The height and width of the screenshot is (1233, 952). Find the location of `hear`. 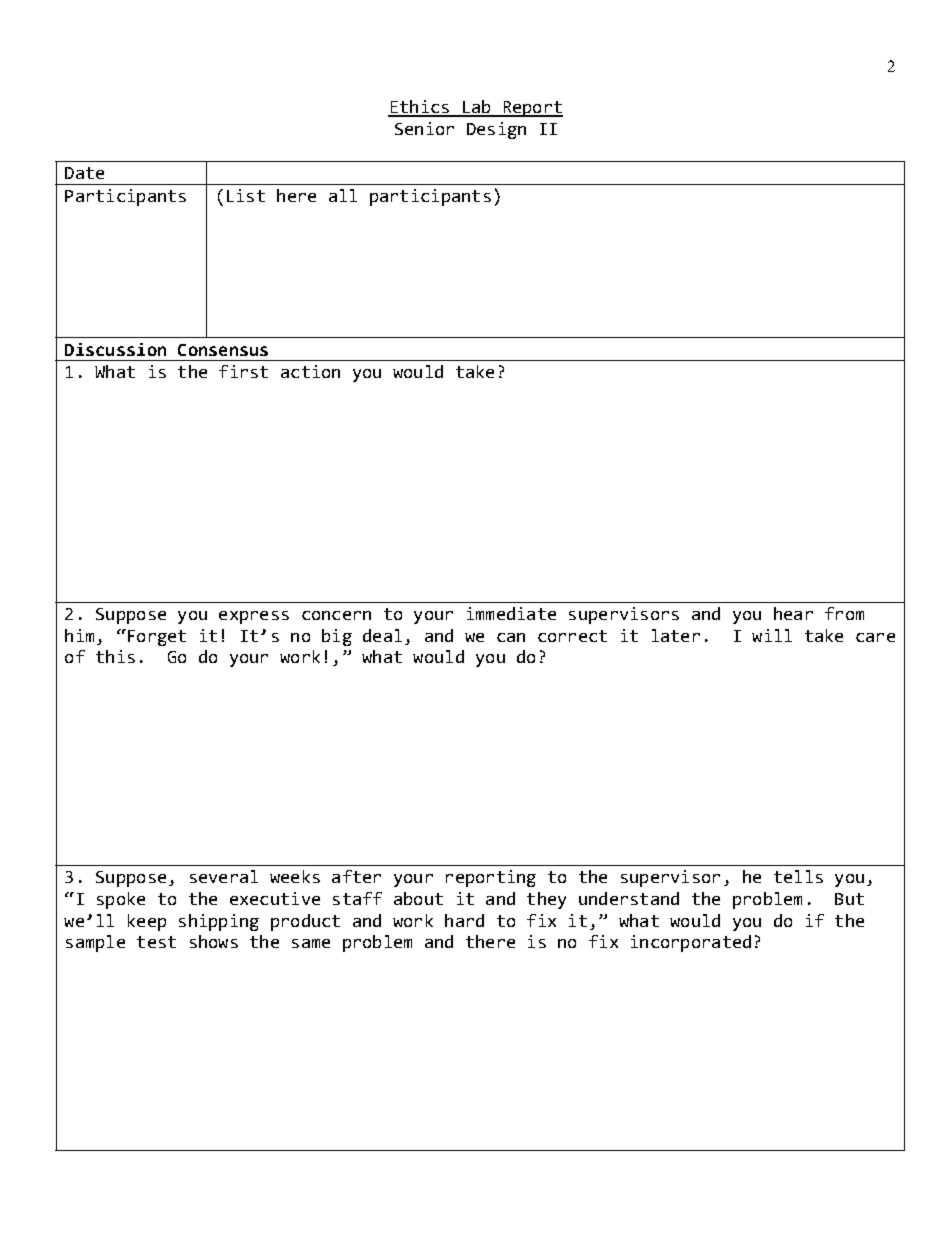

hear is located at coordinates (793, 613).
